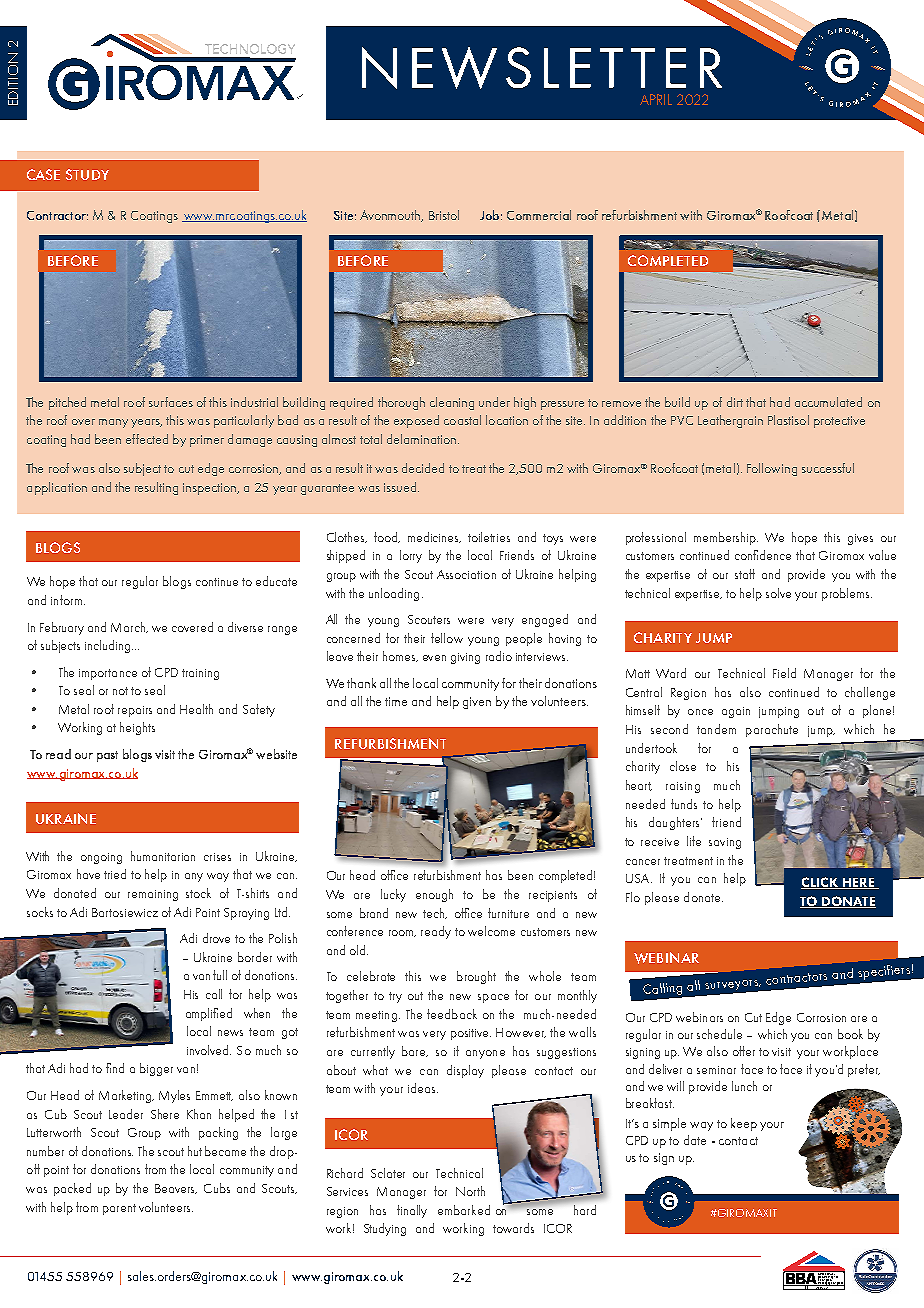  I want to click on Bristol, so click(444, 215).
